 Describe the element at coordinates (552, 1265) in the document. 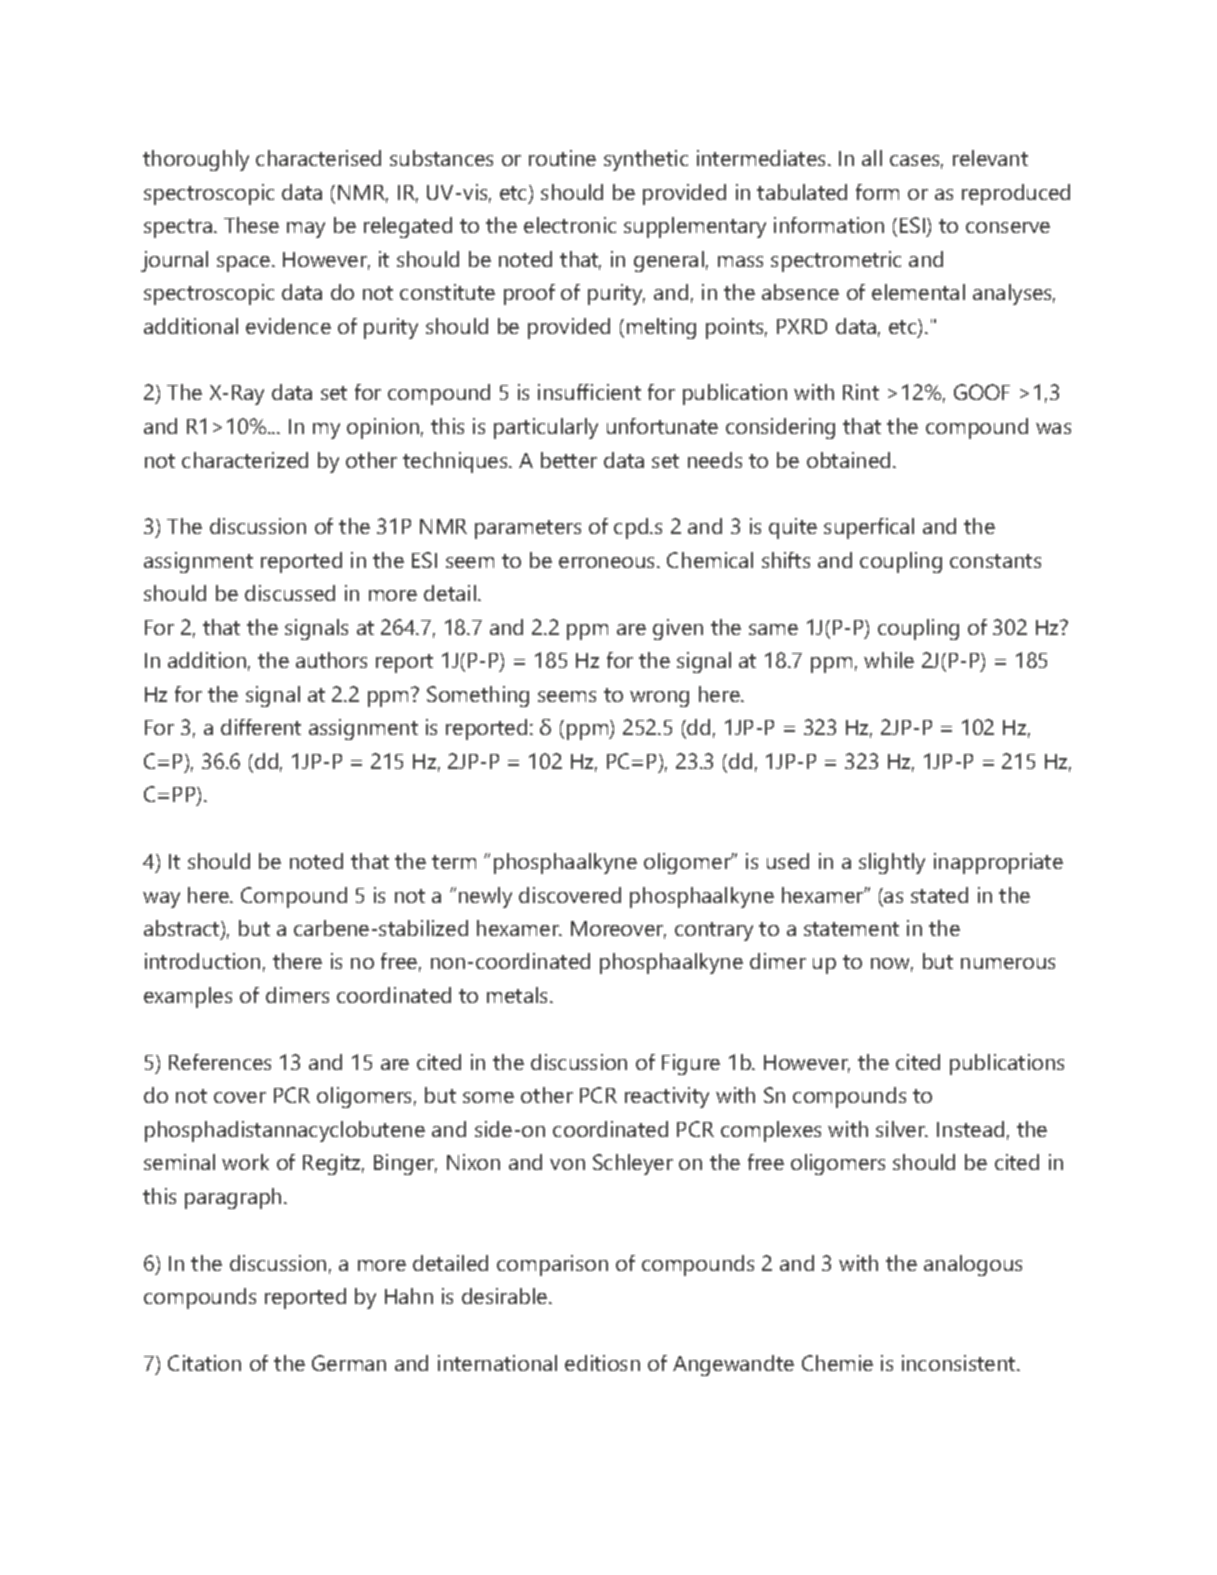

I see `comparison` at that location.
